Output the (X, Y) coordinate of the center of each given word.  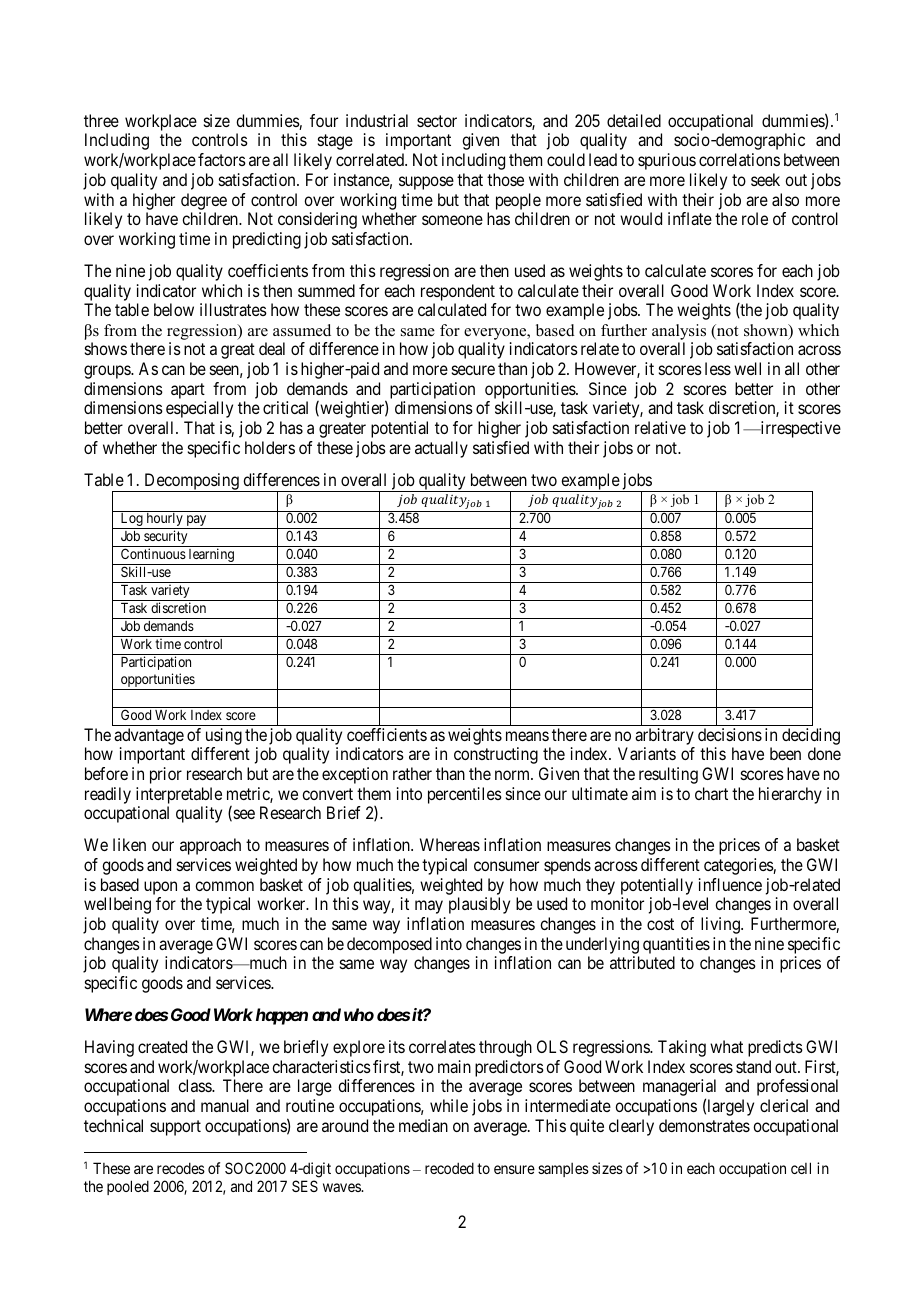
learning (211, 556)
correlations (739, 159)
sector (437, 121)
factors (222, 159)
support (175, 1128)
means (527, 736)
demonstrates (704, 1125)
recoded (449, 1168)
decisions (730, 734)
